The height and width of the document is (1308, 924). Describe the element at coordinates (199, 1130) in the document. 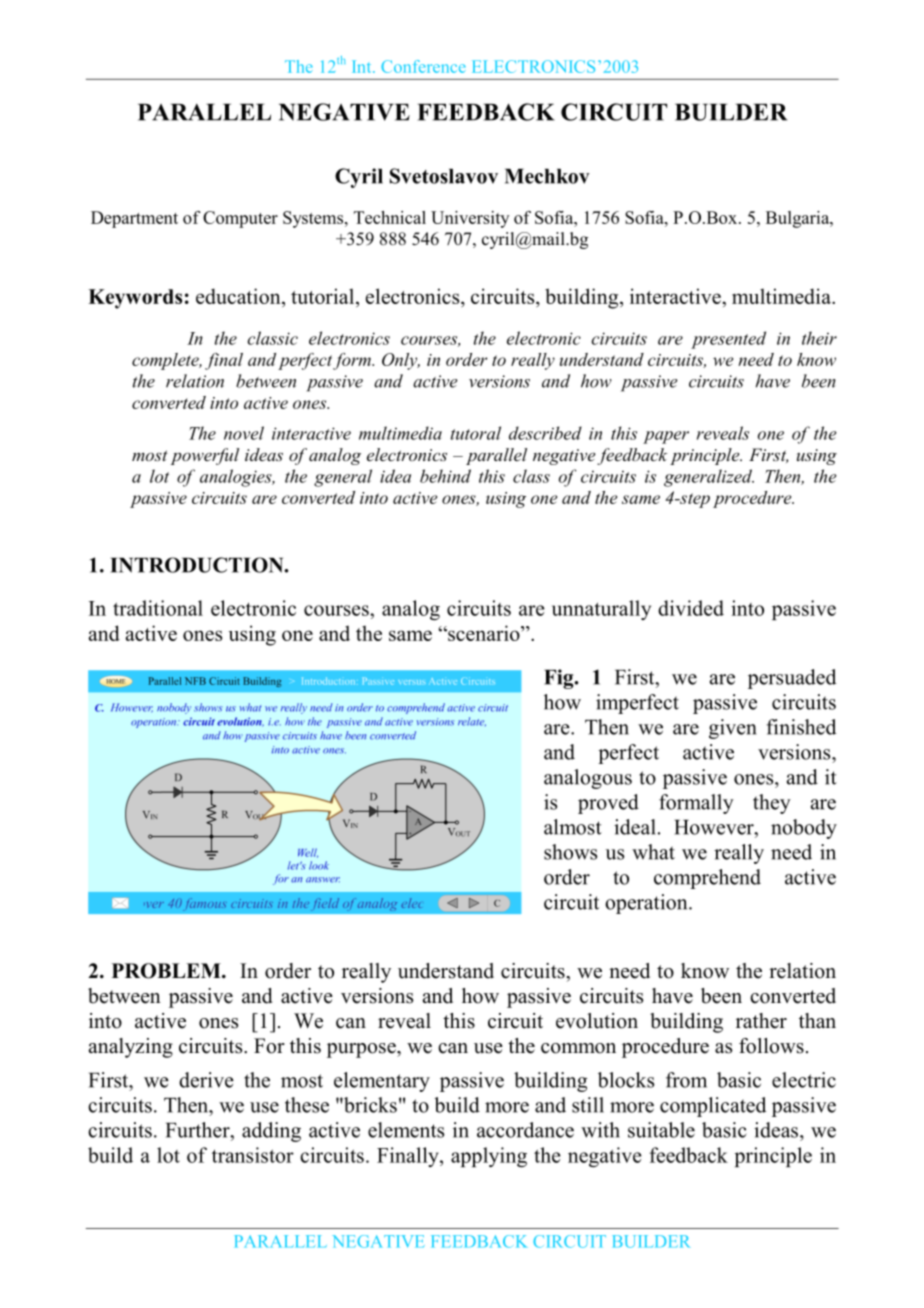

I see `Further` at that location.
